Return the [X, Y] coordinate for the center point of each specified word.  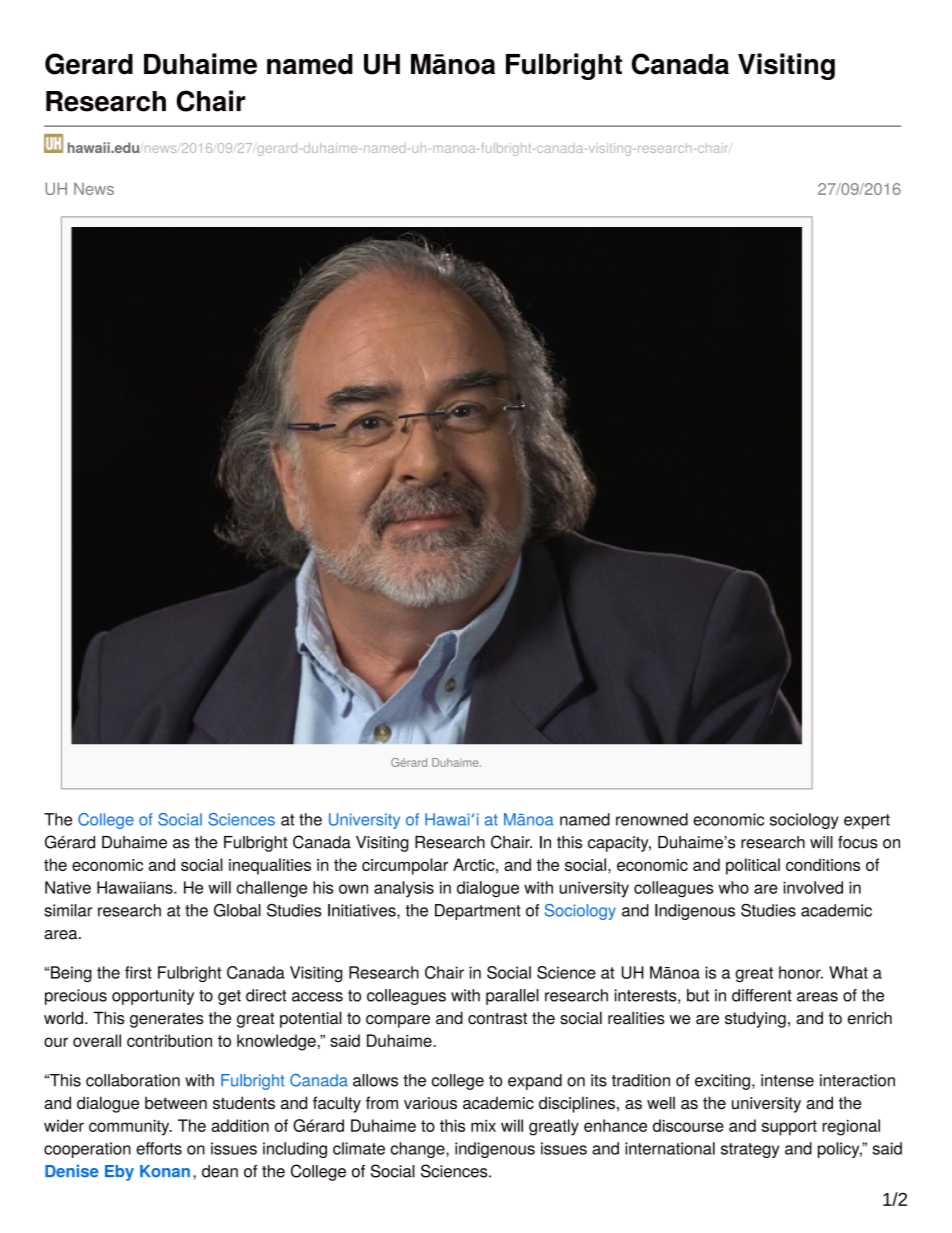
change [419, 1150]
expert [867, 821]
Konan [165, 1171]
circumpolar [405, 866]
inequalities [270, 866]
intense [787, 1080]
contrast [497, 1019]
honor [801, 972]
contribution [169, 1040]
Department [478, 912]
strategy [750, 1150]
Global [237, 910]
